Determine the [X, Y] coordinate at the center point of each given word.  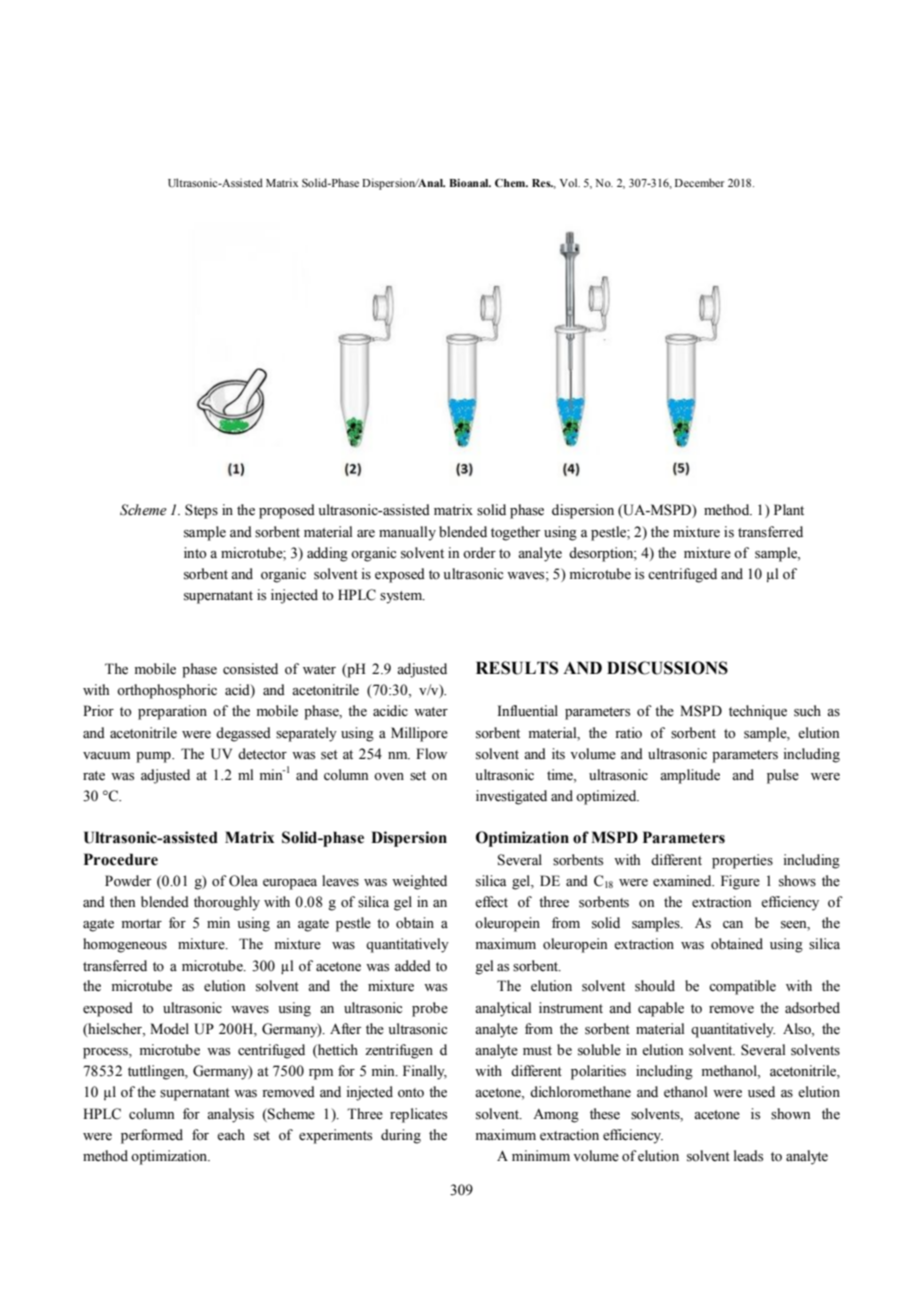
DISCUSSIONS [667, 668]
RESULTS [517, 668]
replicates [418, 1115]
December [700, 182]
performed [152, 1136]
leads [748, 1156]
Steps [201, 511]
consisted [250, 669]
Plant [789, 509]
